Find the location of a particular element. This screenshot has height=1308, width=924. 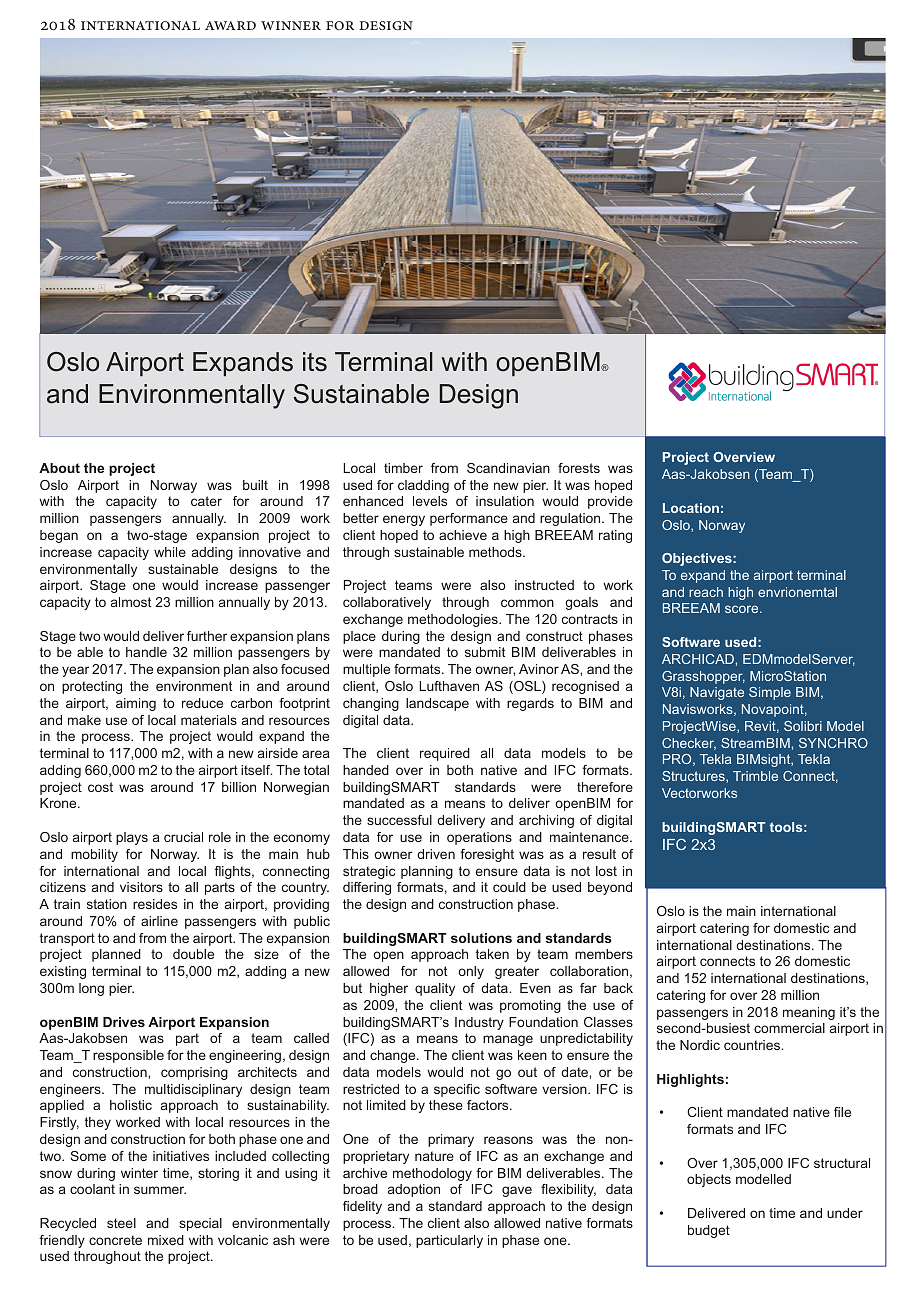

adoption is located at coordinates (414, 1190).
